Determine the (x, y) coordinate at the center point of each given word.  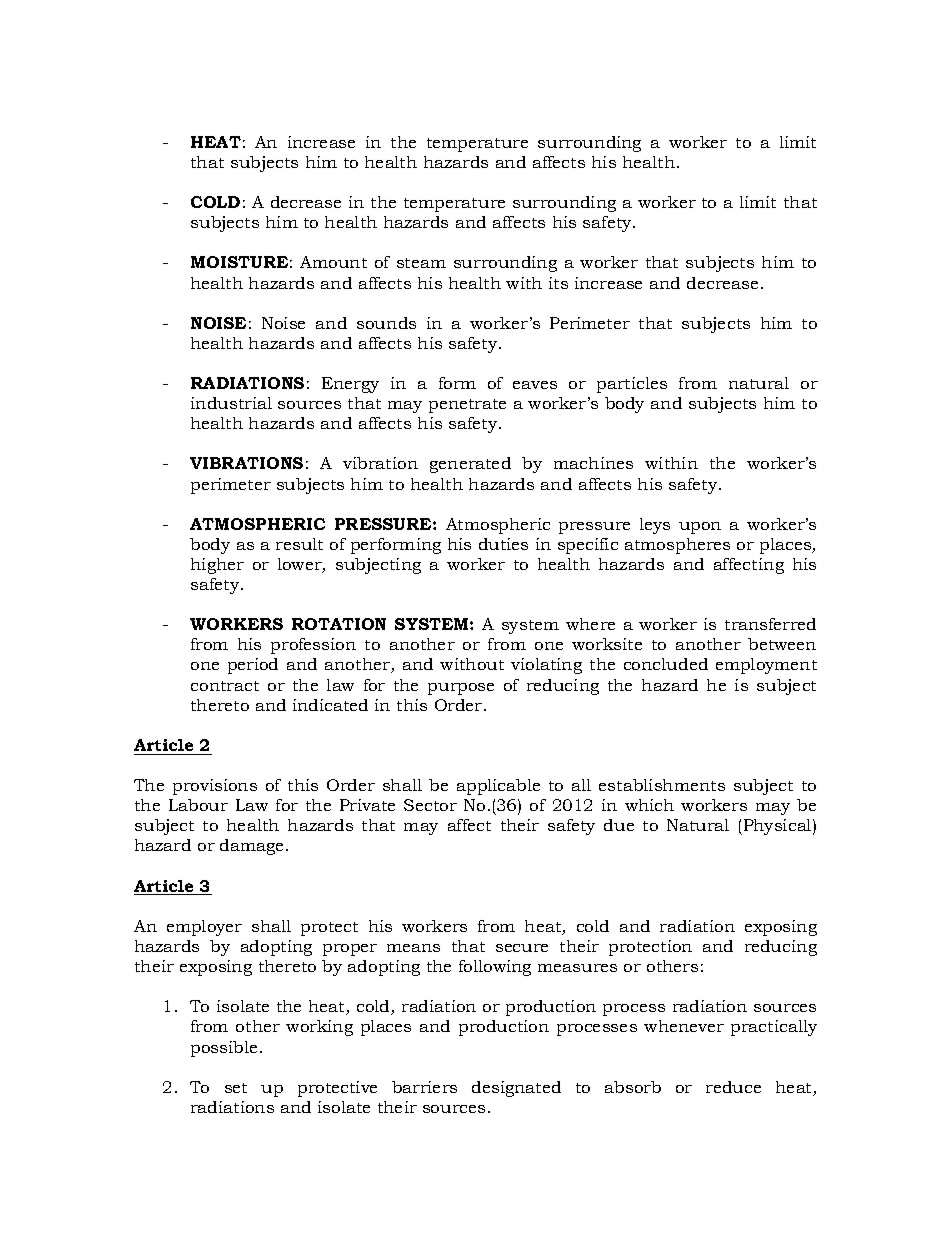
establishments (662, 785)
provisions (215, 787)
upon (700, 528)
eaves (535, 385)
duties (503, 544)
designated (516, 1089)
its (558, 283)
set (236, 1088)
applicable (498, 787)
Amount (333, 262)
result (299, 544)
